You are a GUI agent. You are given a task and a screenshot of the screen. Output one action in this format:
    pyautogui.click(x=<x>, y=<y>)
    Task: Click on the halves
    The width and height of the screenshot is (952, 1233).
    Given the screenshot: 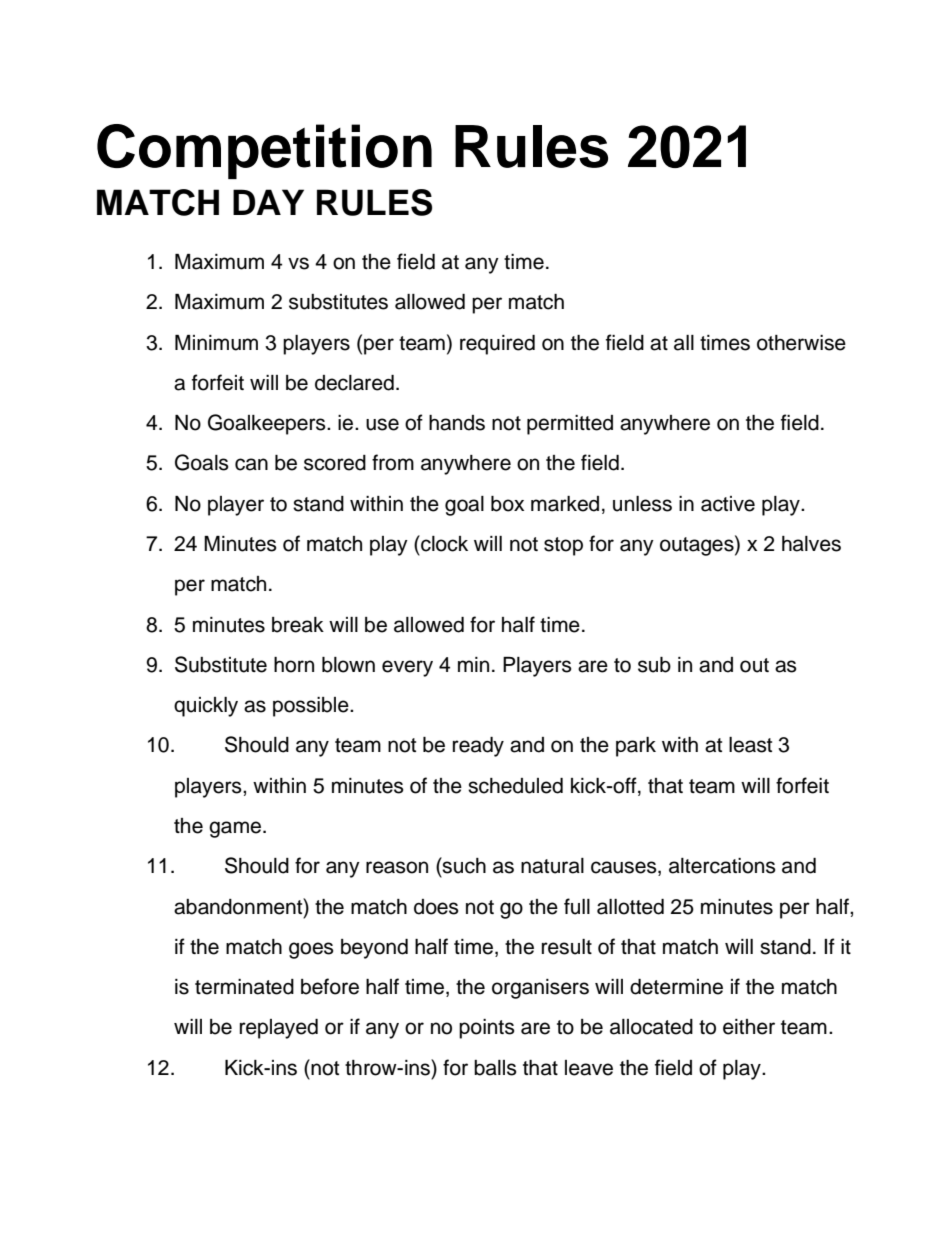 What is the action you would take?
    pyautogui.click(x=811, y=544)
